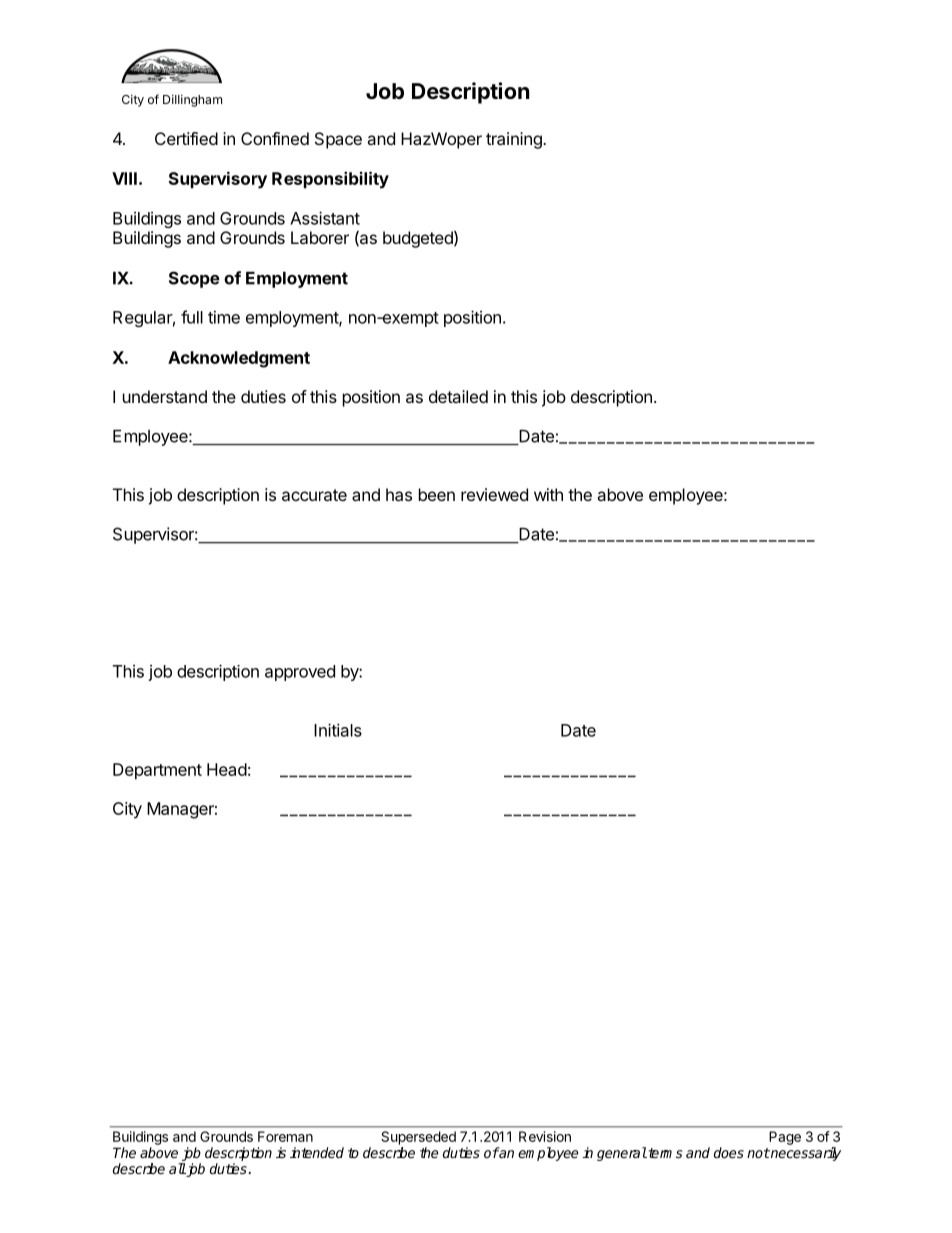 This page has width=952, height=1233. Describe the element at coordinates (494, 494) in the page. I see `reviewed` at that location.
